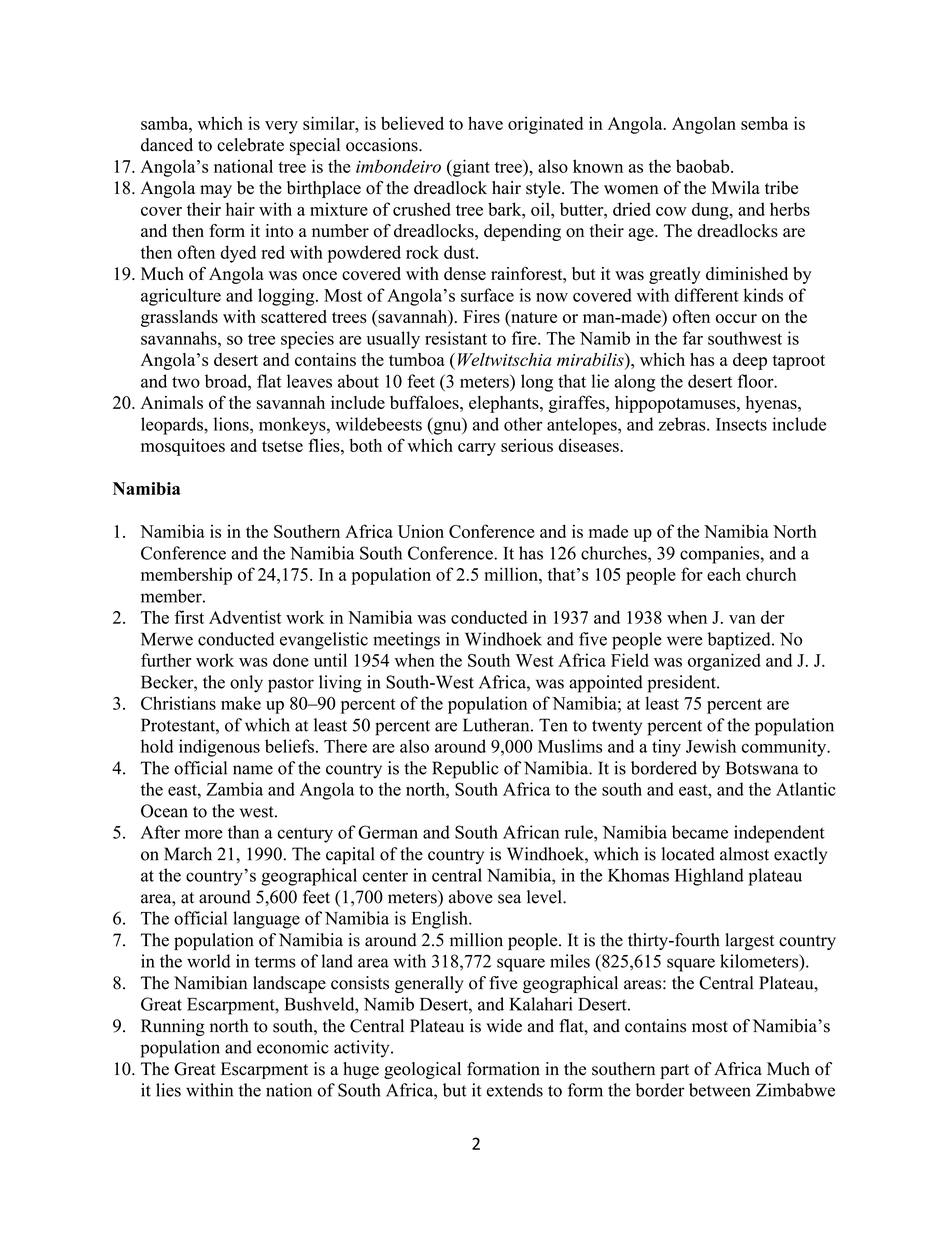  What do you see at coordinates (465, 770) in the screenshot?
I see `Republic` at bounding box center [465, 770].
